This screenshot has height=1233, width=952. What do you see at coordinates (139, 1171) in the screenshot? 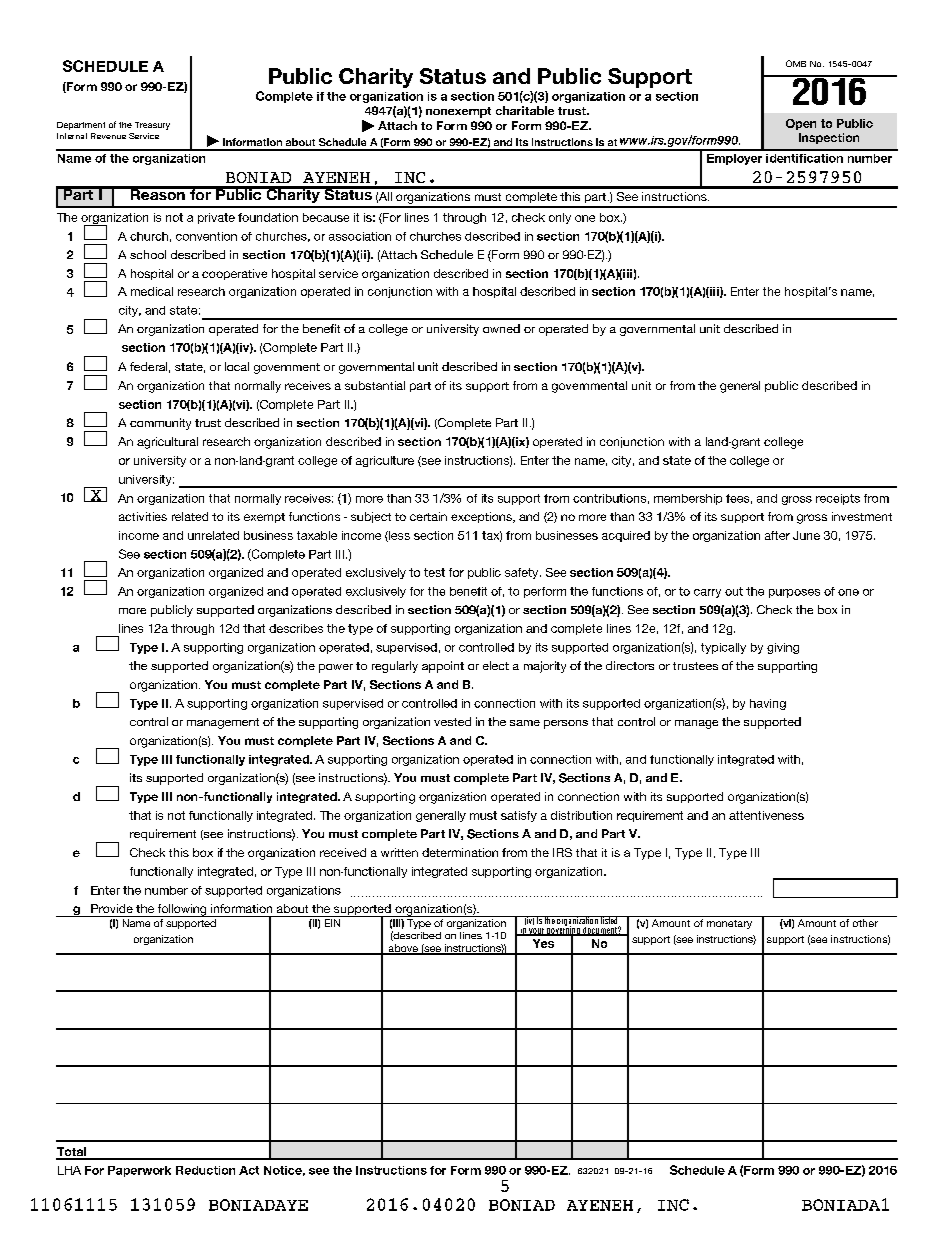
I see `Paperwork` at bounding box center [139, 1171].
